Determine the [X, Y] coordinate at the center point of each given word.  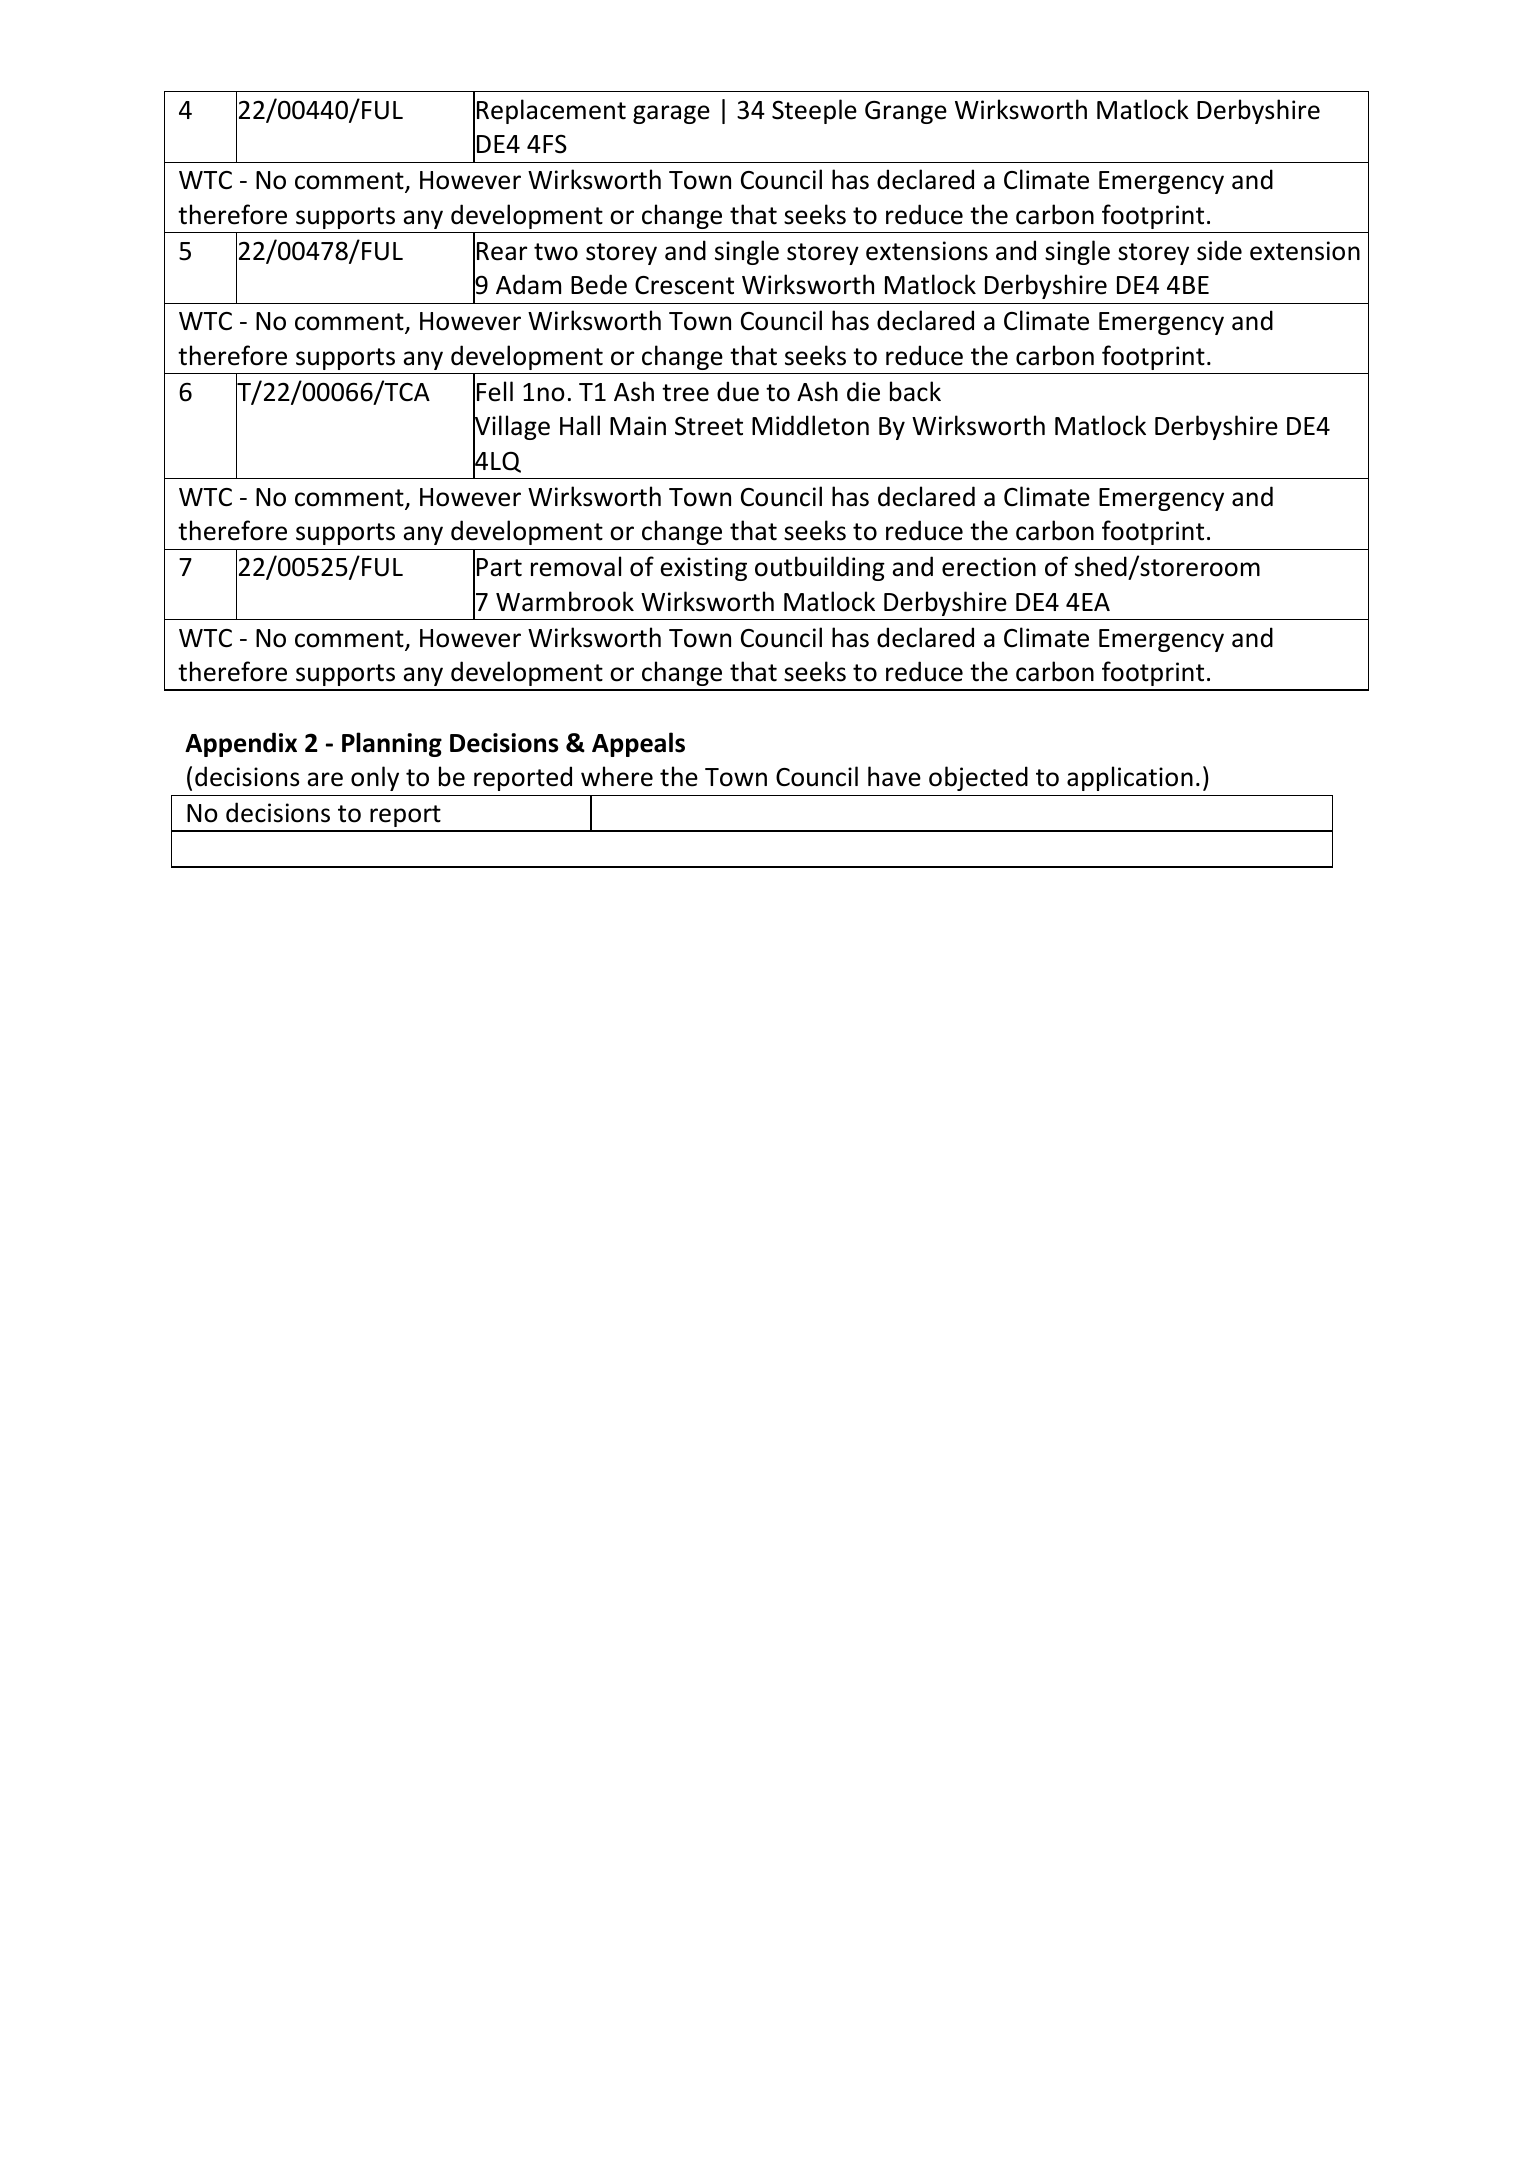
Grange [906, 112]
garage [671, 114]
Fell [495, 391]
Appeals [638, 744]
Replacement [551, 111]
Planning [392, 744]
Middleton [810, 425]
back [915, 391]
